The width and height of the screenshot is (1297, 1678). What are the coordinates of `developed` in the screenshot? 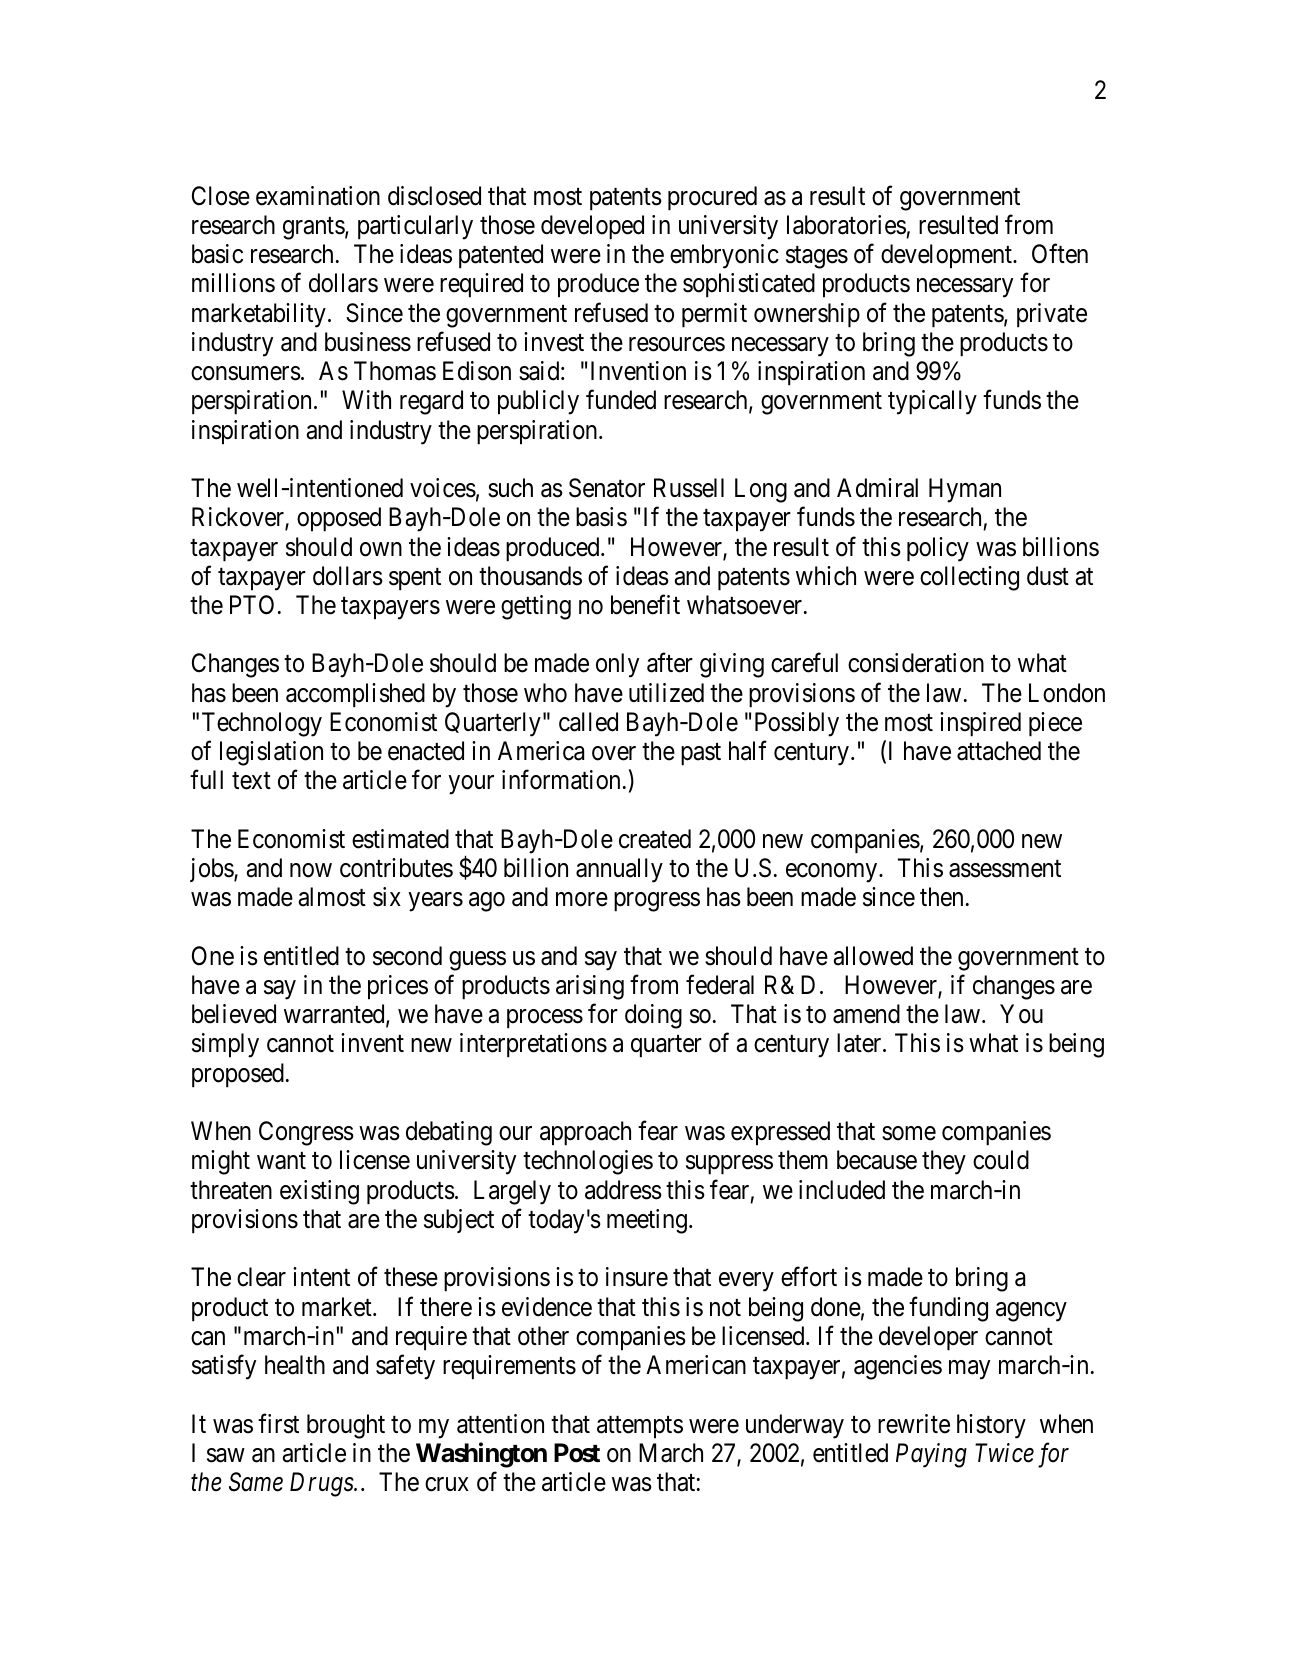 It's located at (592, 227).
